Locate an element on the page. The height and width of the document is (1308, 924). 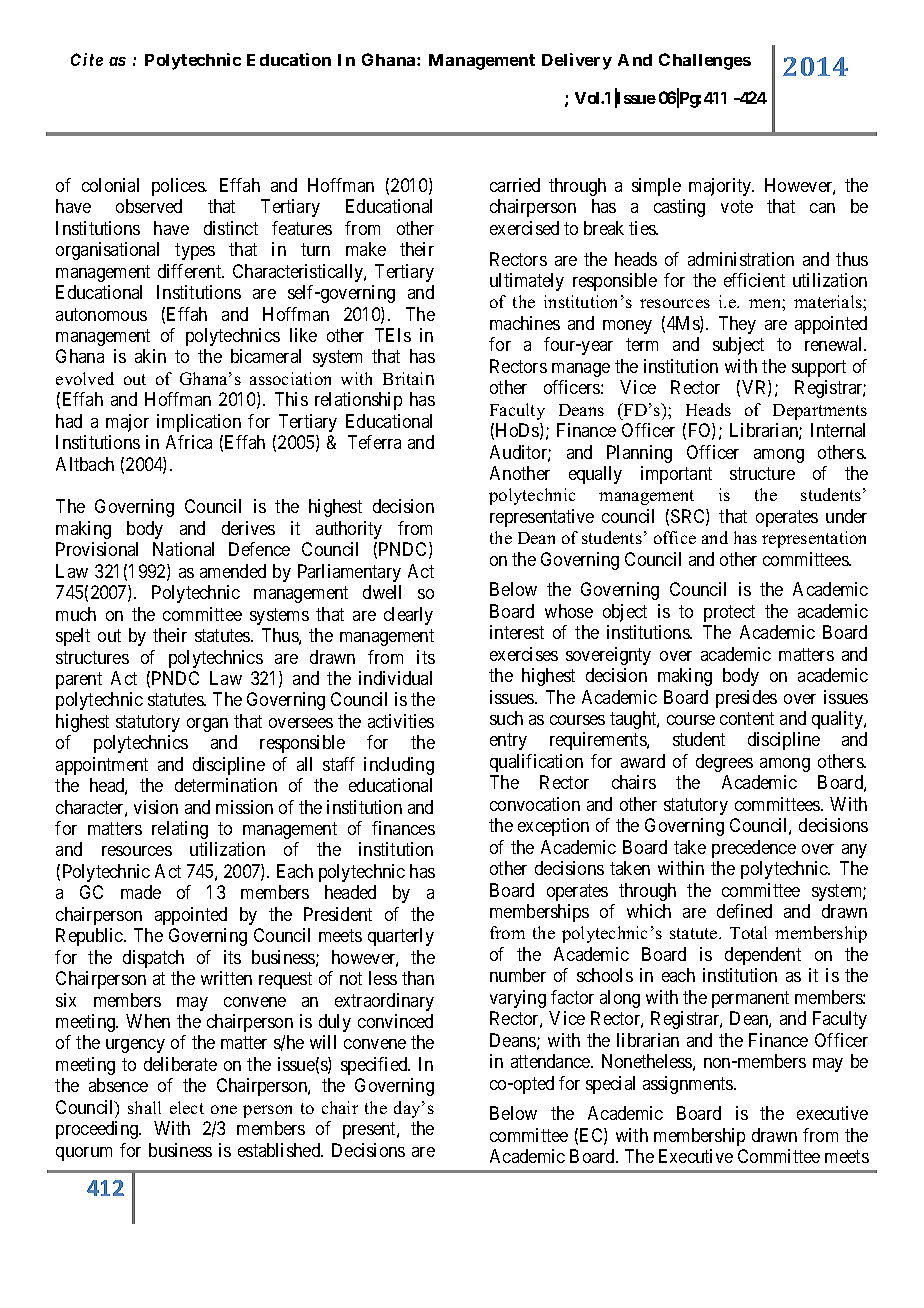
authority is located at coordinates (349, 530).
